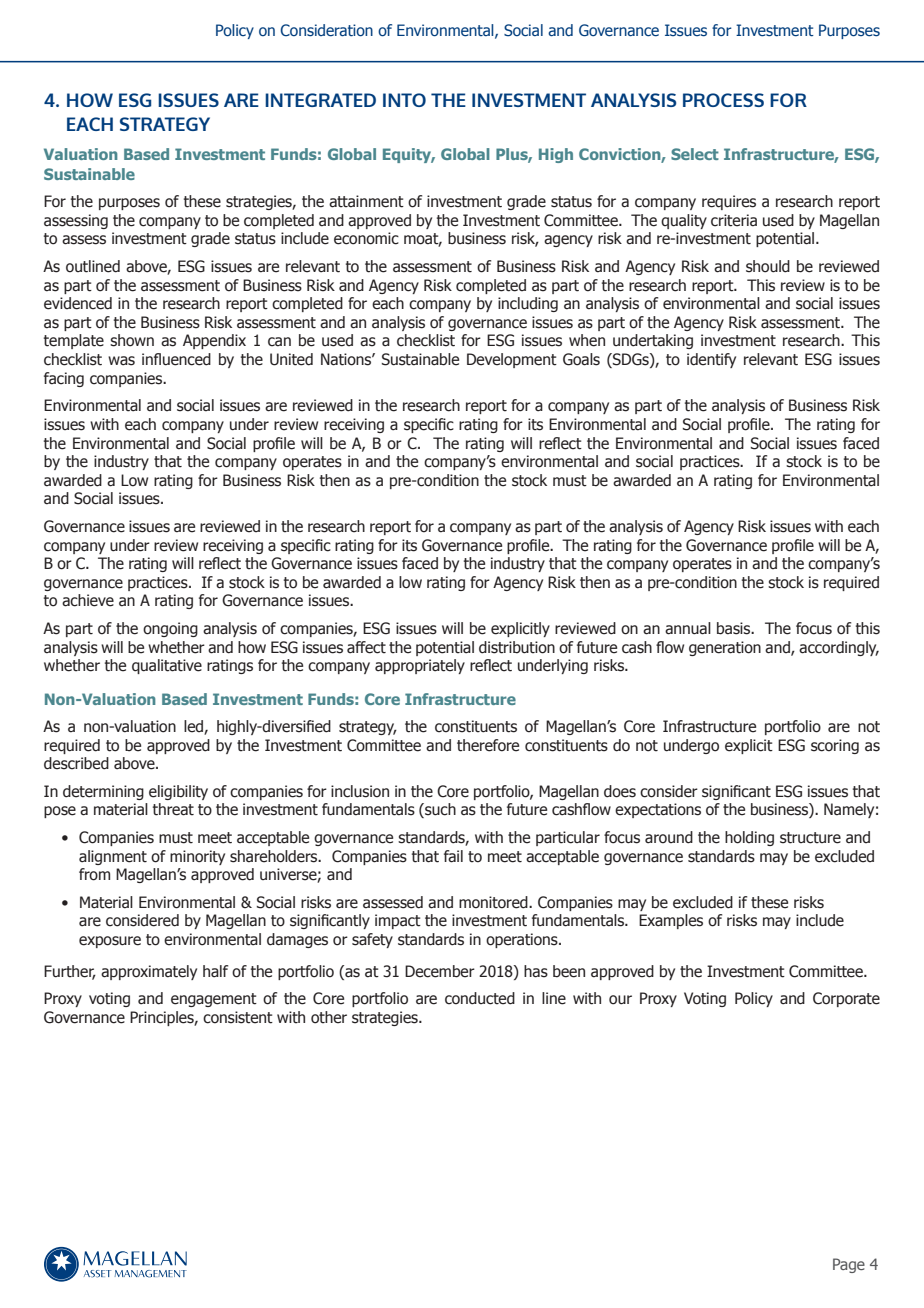 The height and width of the image is (1308, 924). Describe the element at coordinates (178, 792) in the image. I see `eligibility` at that location.
